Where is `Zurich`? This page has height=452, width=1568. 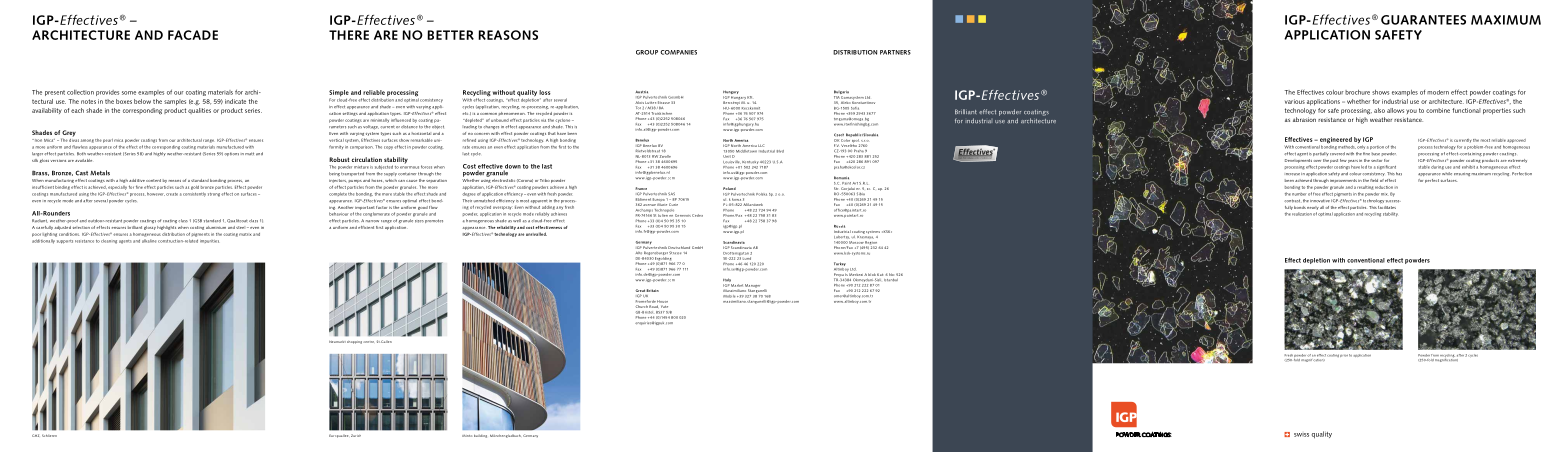
Zurich is located at coordinates (356, 435).
